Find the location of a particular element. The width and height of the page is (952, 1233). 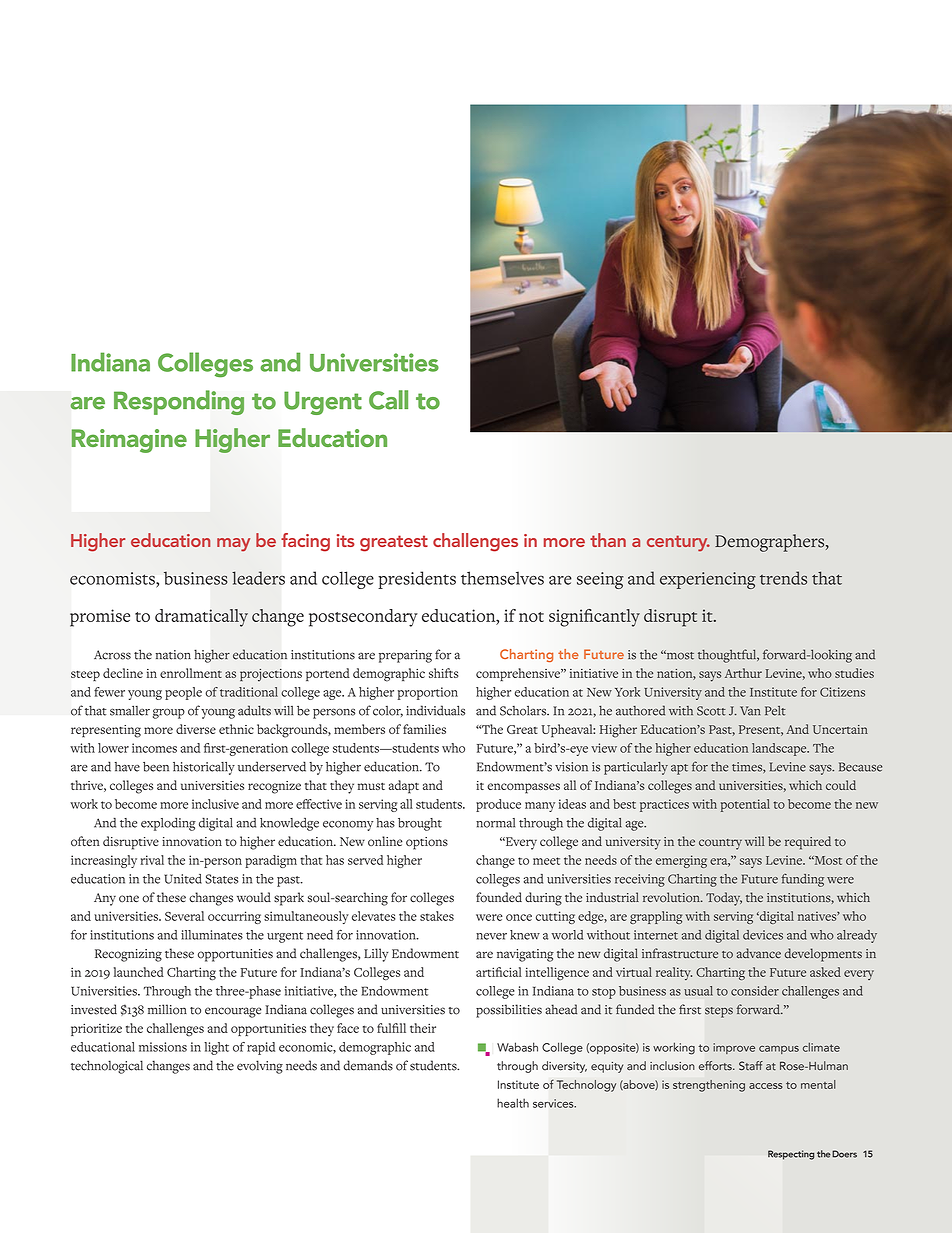

technological is located at coordinates (107, 1067).
